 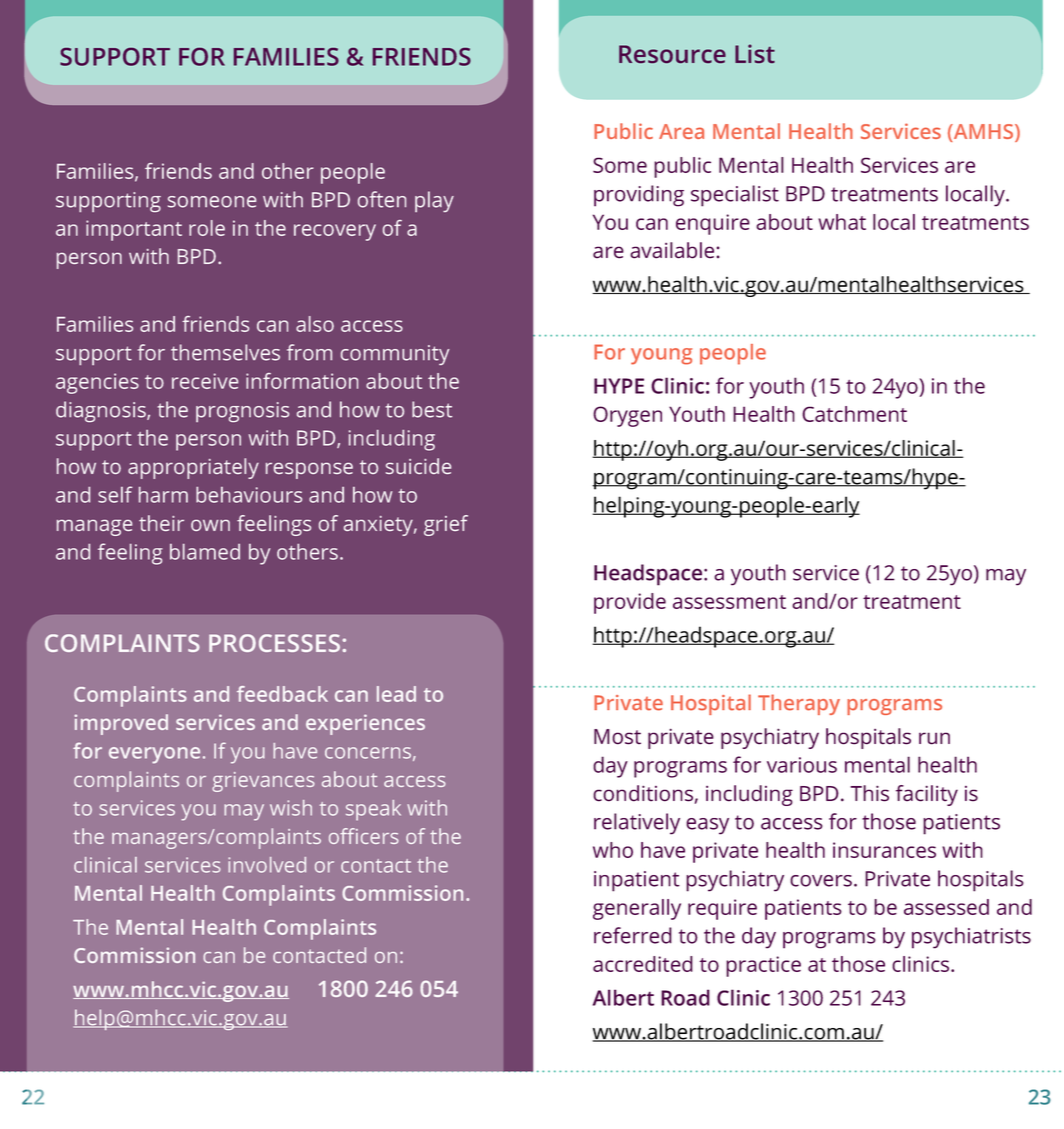 What do you see at coordinates (630, 603) in the document?
I see `provide` at bounding box center [630, 603].
